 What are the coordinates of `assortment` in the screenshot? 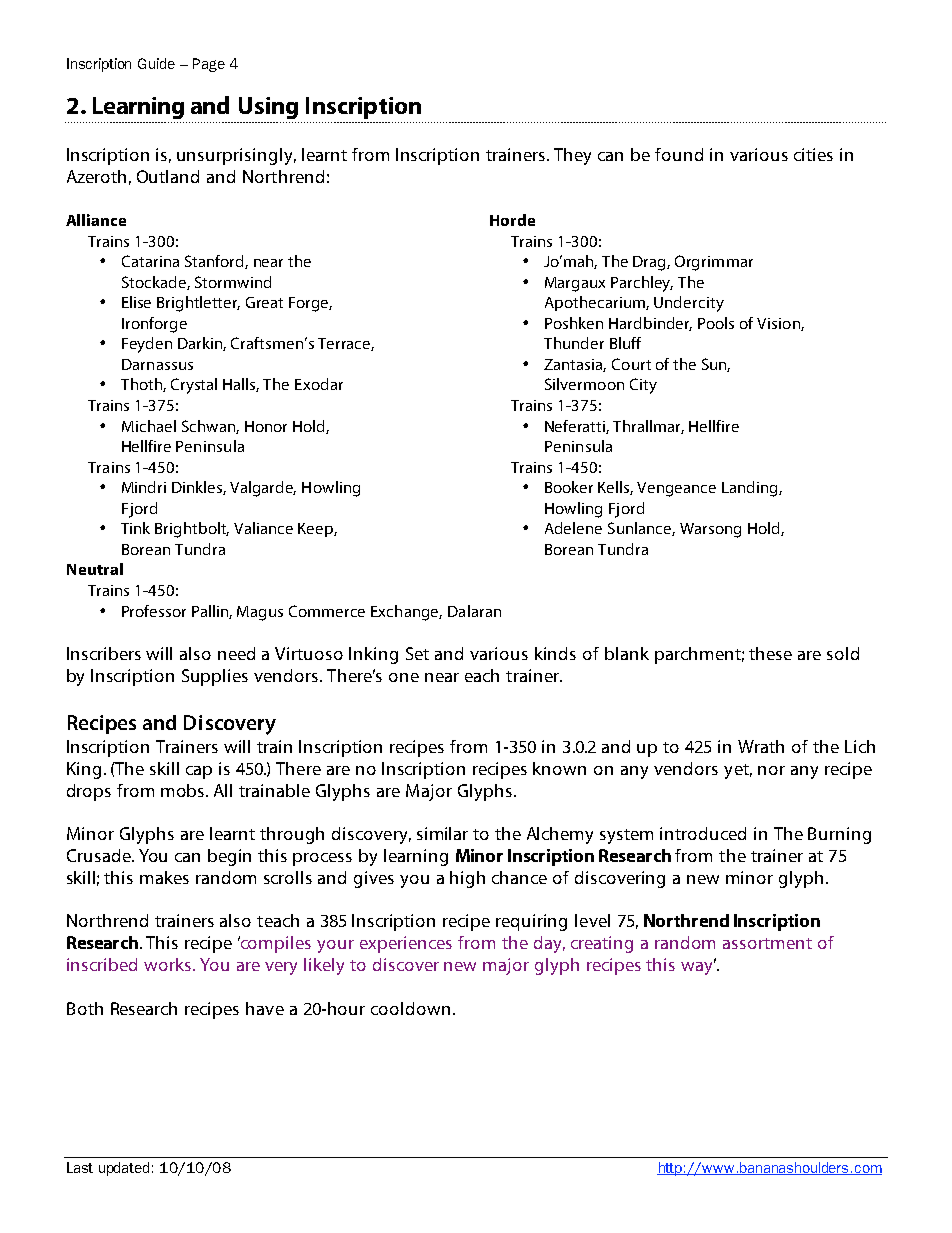 It's located at (767, 943).
